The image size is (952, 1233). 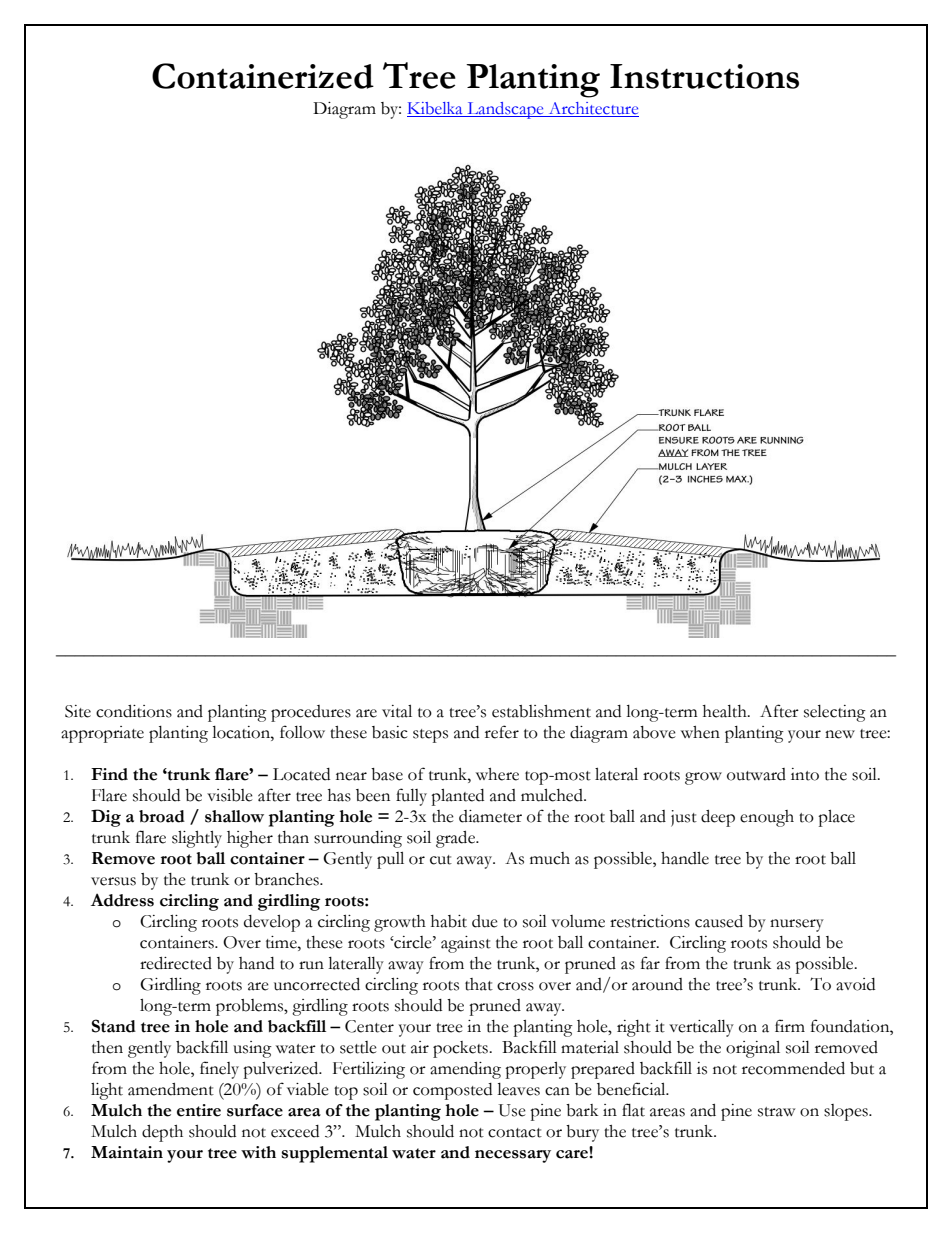 What do you see at coordinates (541, 711) in the screenshot?
I see `establishment` at bounding box center [541, 711].
